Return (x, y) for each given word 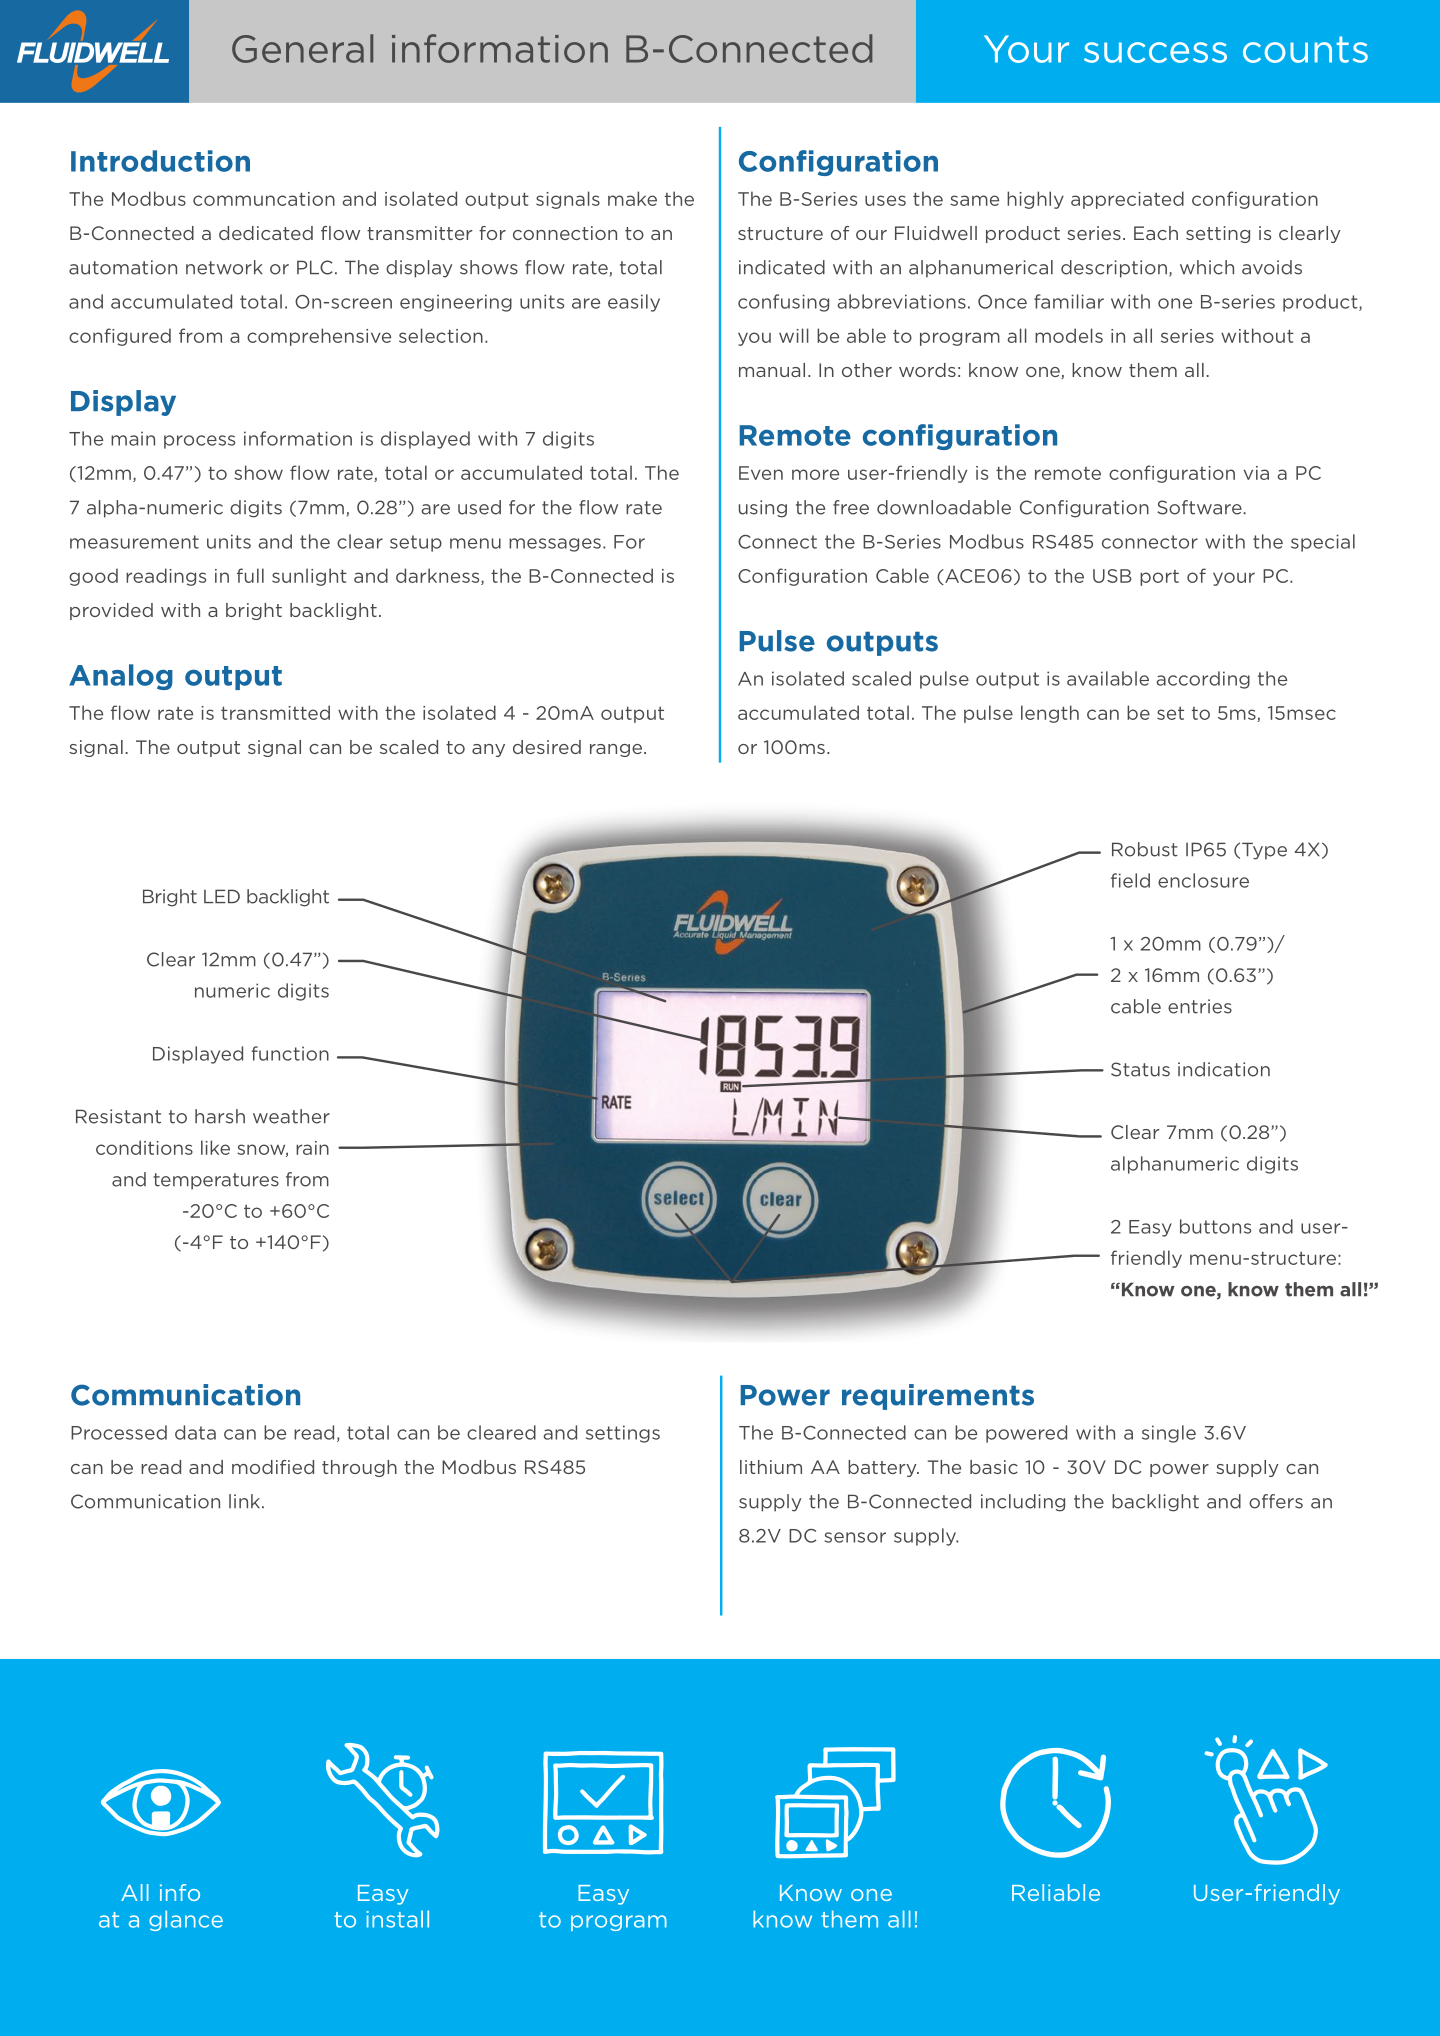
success (1155, 52)
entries (1200, 1006)
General (302, 48)
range (617, 750)
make (632, 198)
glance (186, 1920)
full (250, 575)
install (397, 1919)
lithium (771, 1467)
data (195, 1432)
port (1159, 578)
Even (761, 473)
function (290, 1053)
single (1169, 1434)
